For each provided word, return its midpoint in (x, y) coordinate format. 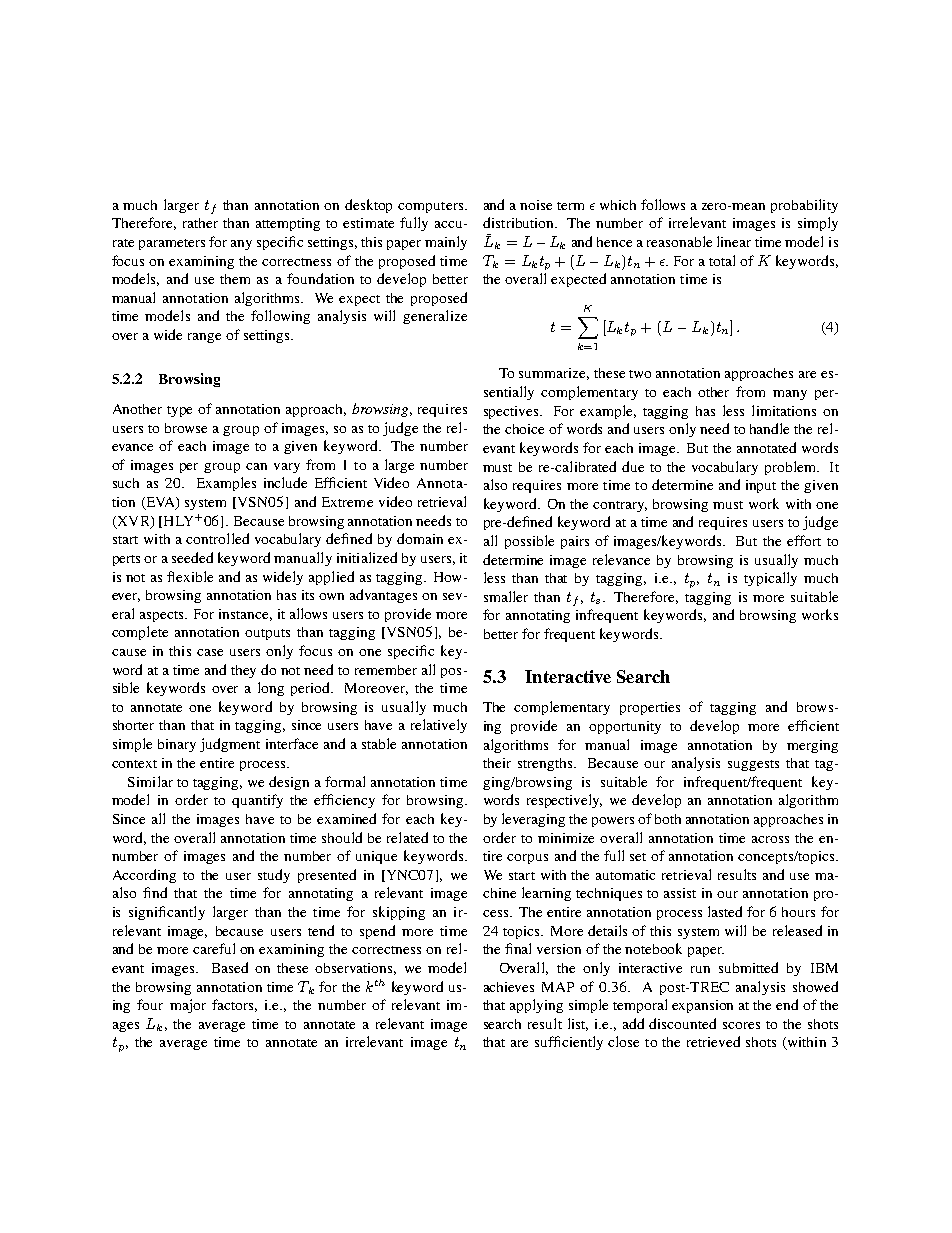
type (179, 411)
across (770, 839)
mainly (446, 243)
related (407, 837)
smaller (506, 596)
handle (769, 428)
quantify (257, 801)
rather (200, 223)
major (188, 1006)
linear (734, 241)
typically (770, 579)
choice (524, 429)
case (210, 652)
